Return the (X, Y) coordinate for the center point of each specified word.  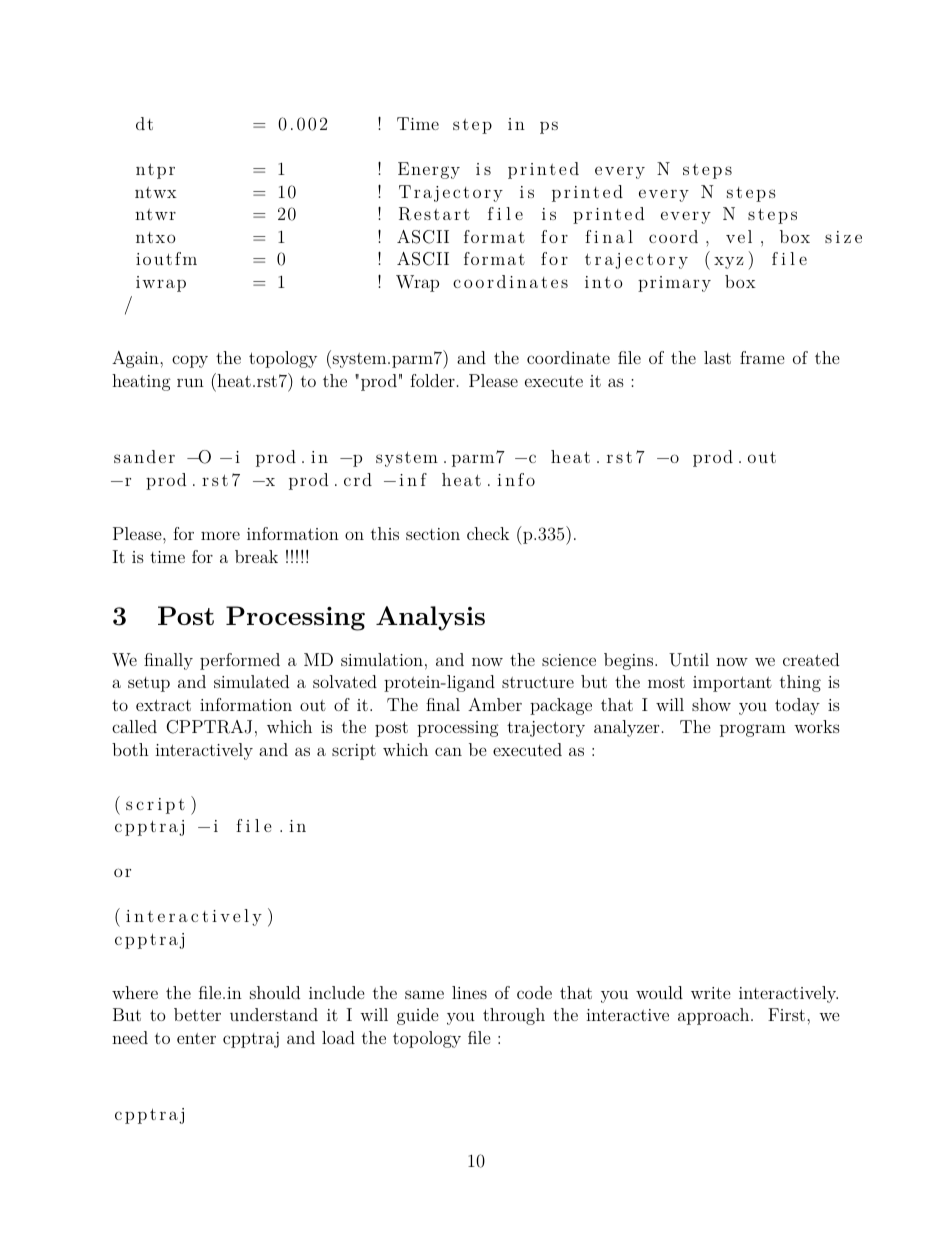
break (256, 556)
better (197, 1014)
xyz (729, 263)
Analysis (430, 618)
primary (674, 284)
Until (689, 660)
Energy (429, 170)
